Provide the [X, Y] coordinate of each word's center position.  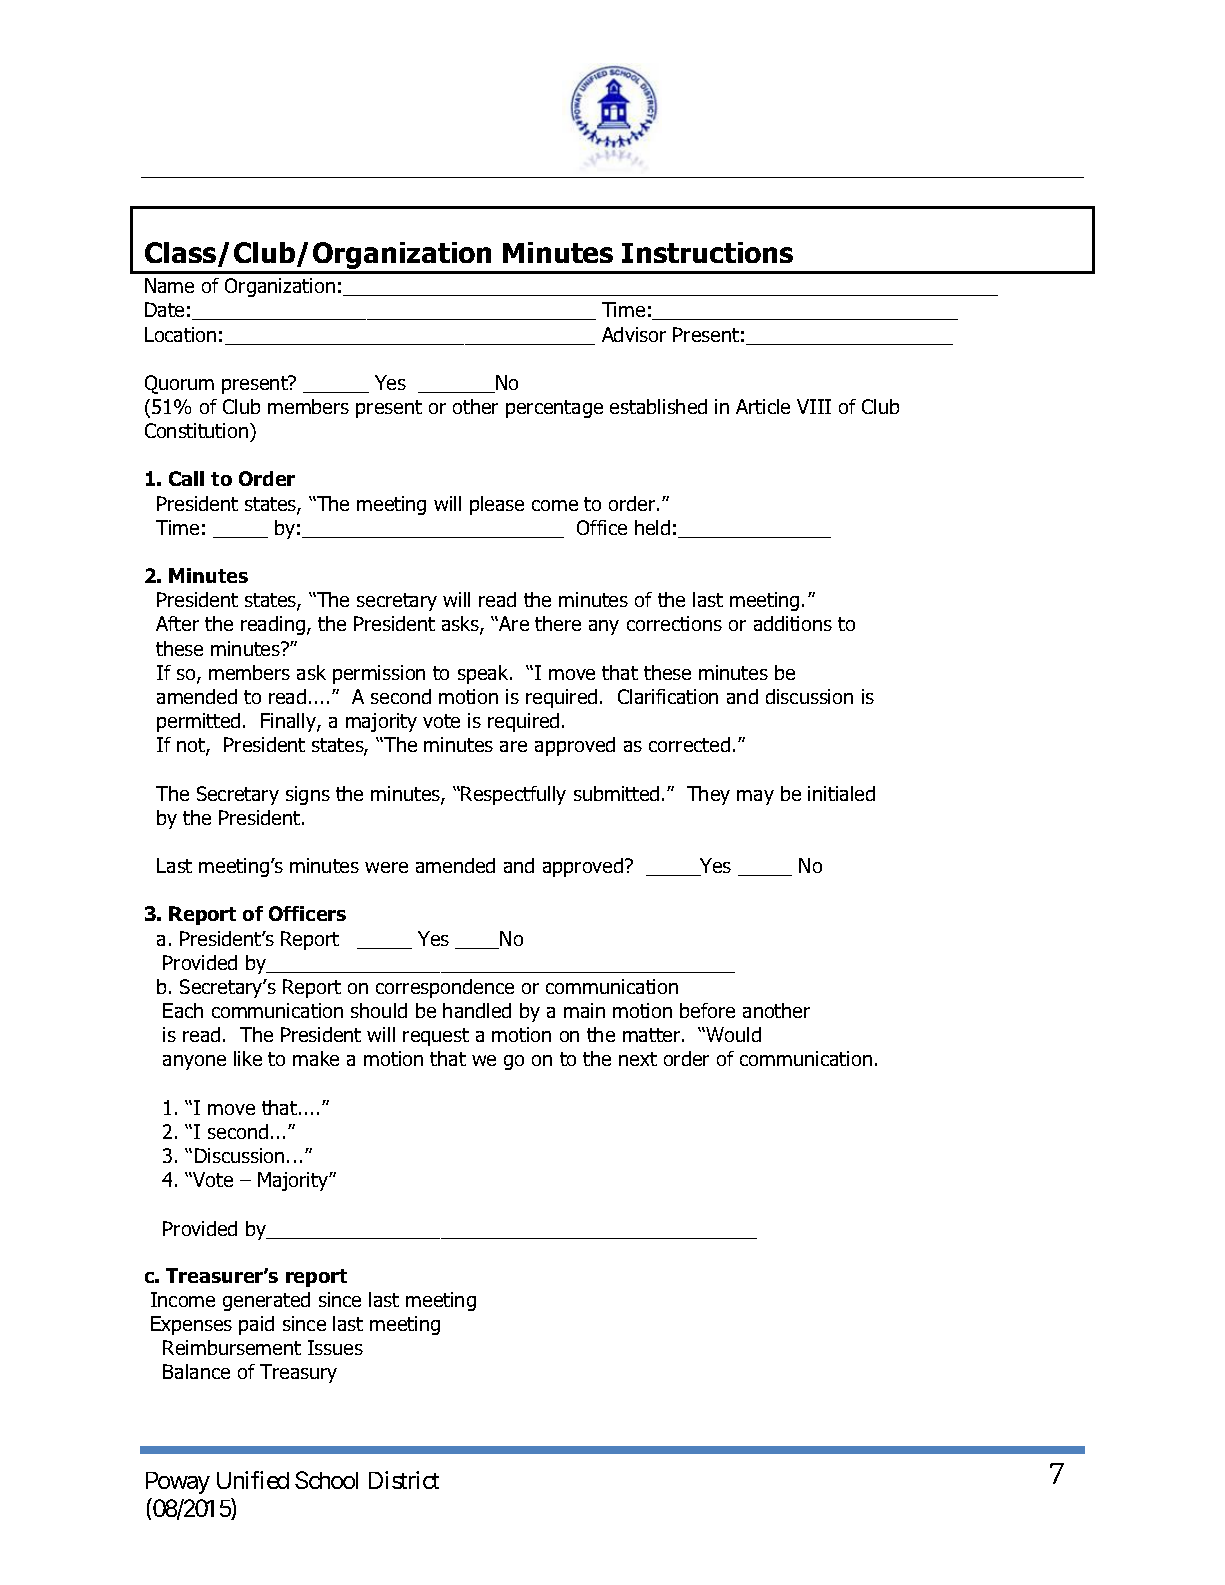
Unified [253, 1480]
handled [477, 1010]
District [404, 1480]
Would [733, 1034]
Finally [289, 722]
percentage [554, 409]
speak [484, 674]
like [248, 1058]
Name [169, 285]
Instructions [707, 252]
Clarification [668, 696]
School [326, 1480]
